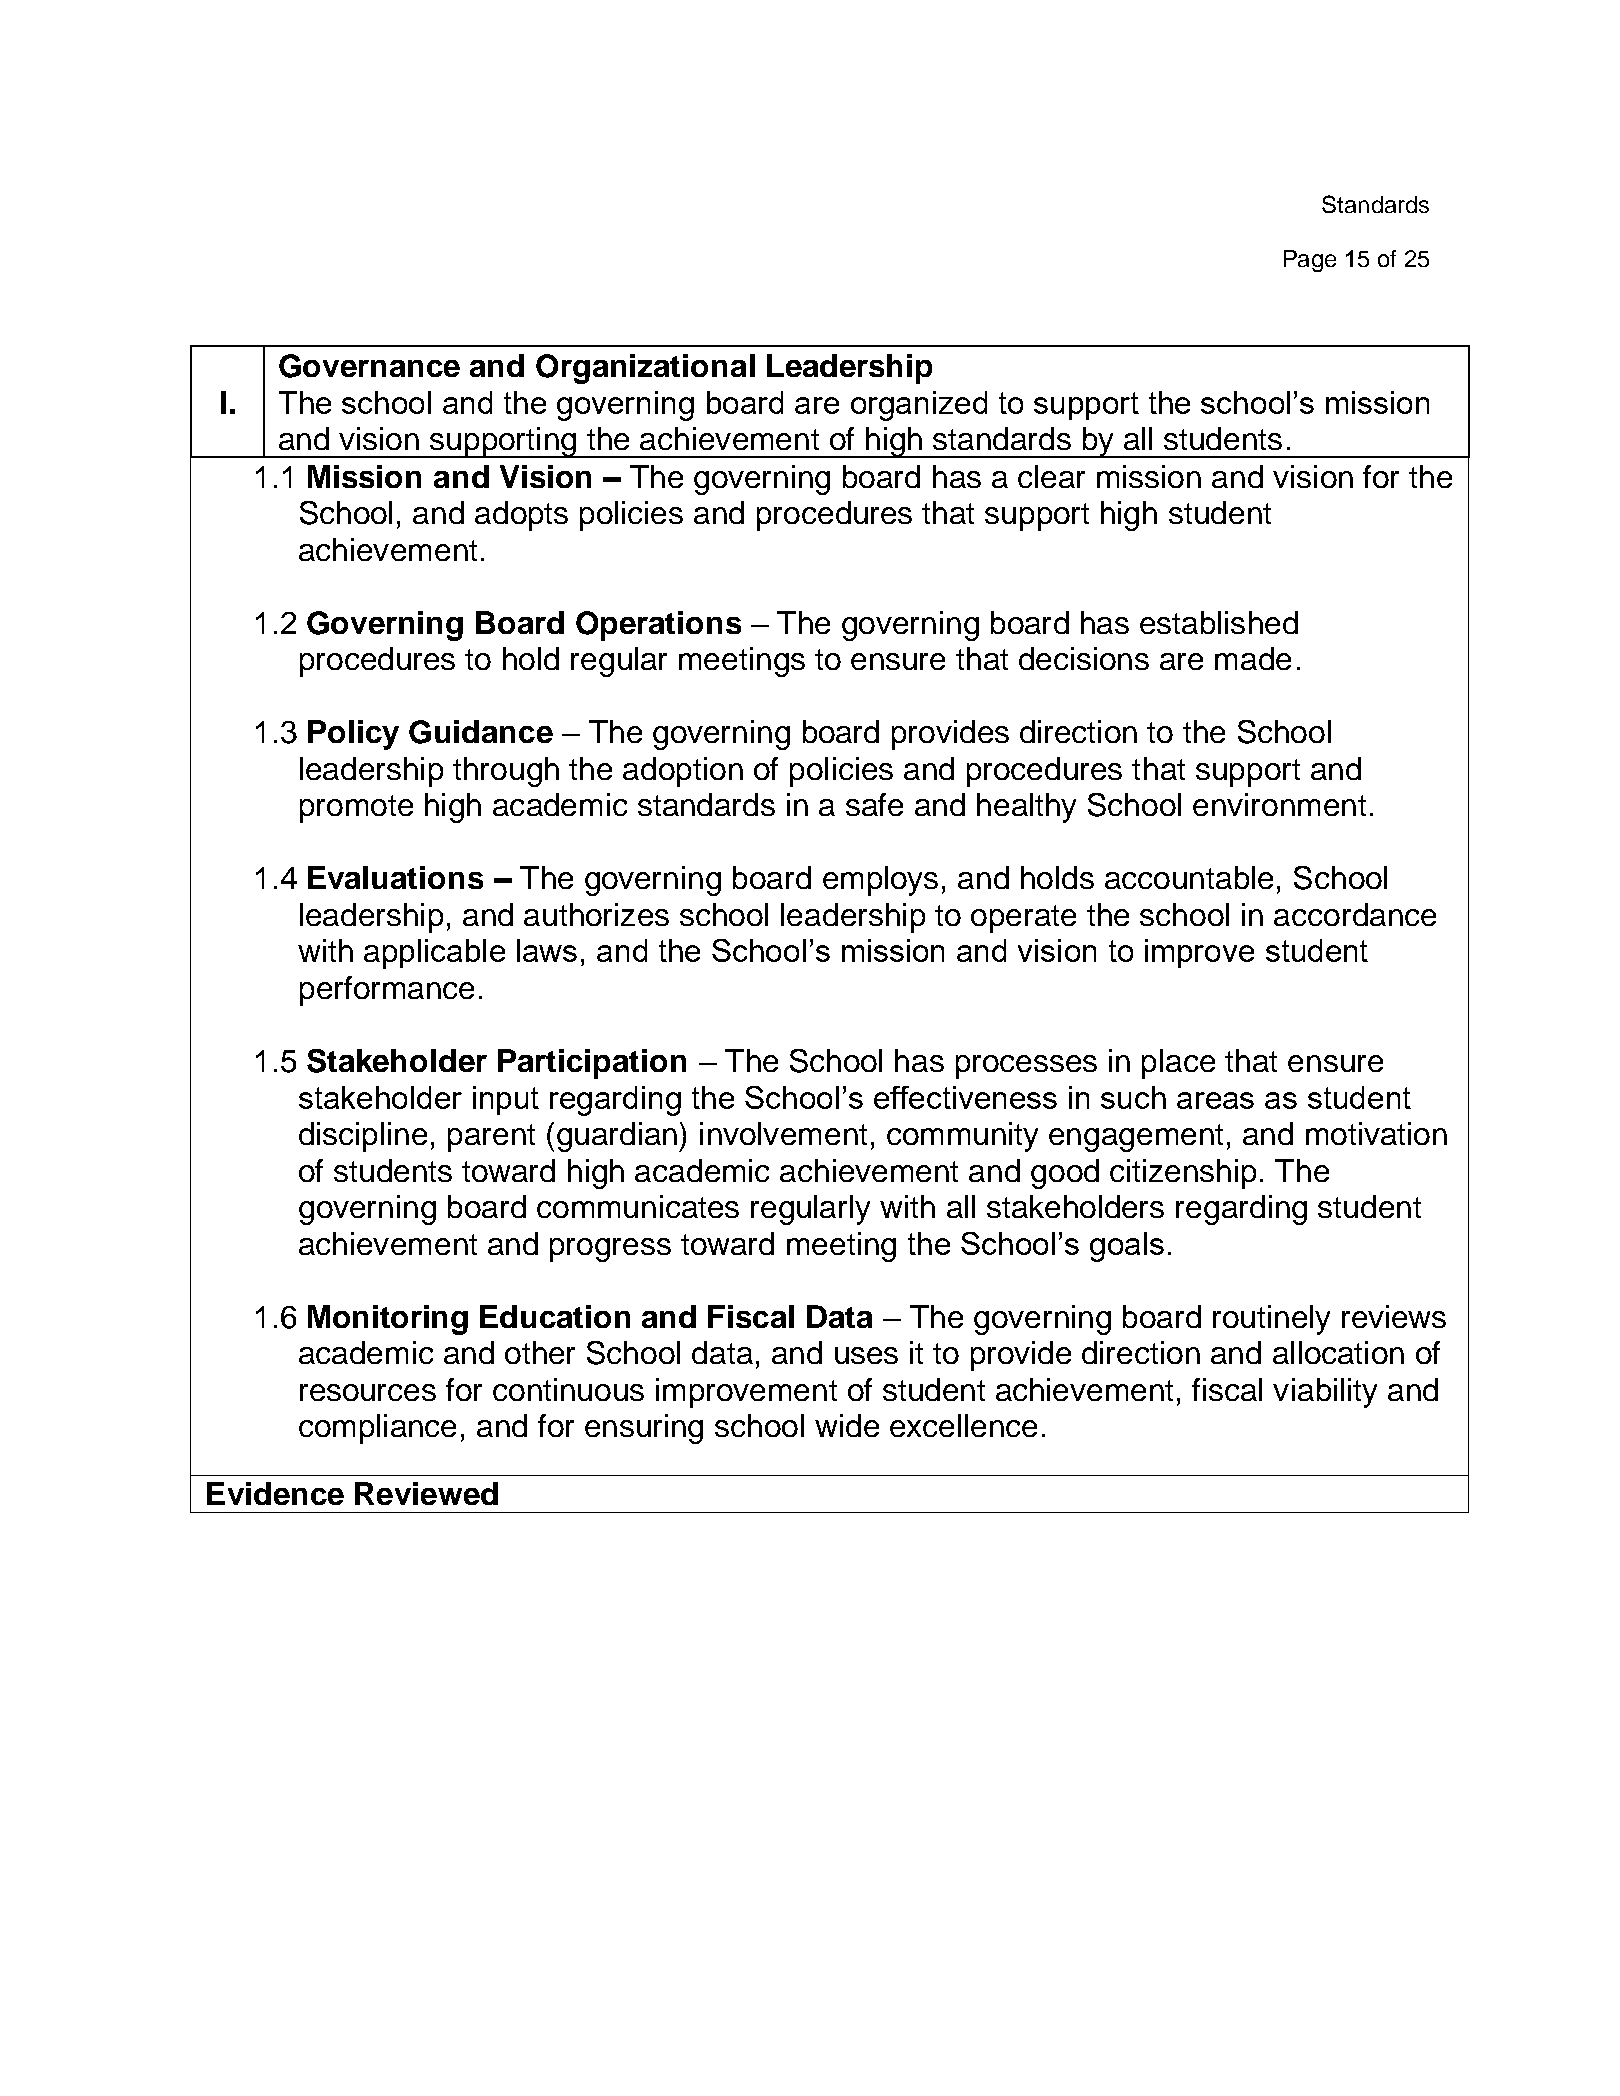 The height and width of the screenshot is (2096, 1620). Describe the element at coordinates (395, 877) in the screenshot. I see `Evaluations` at that location.
